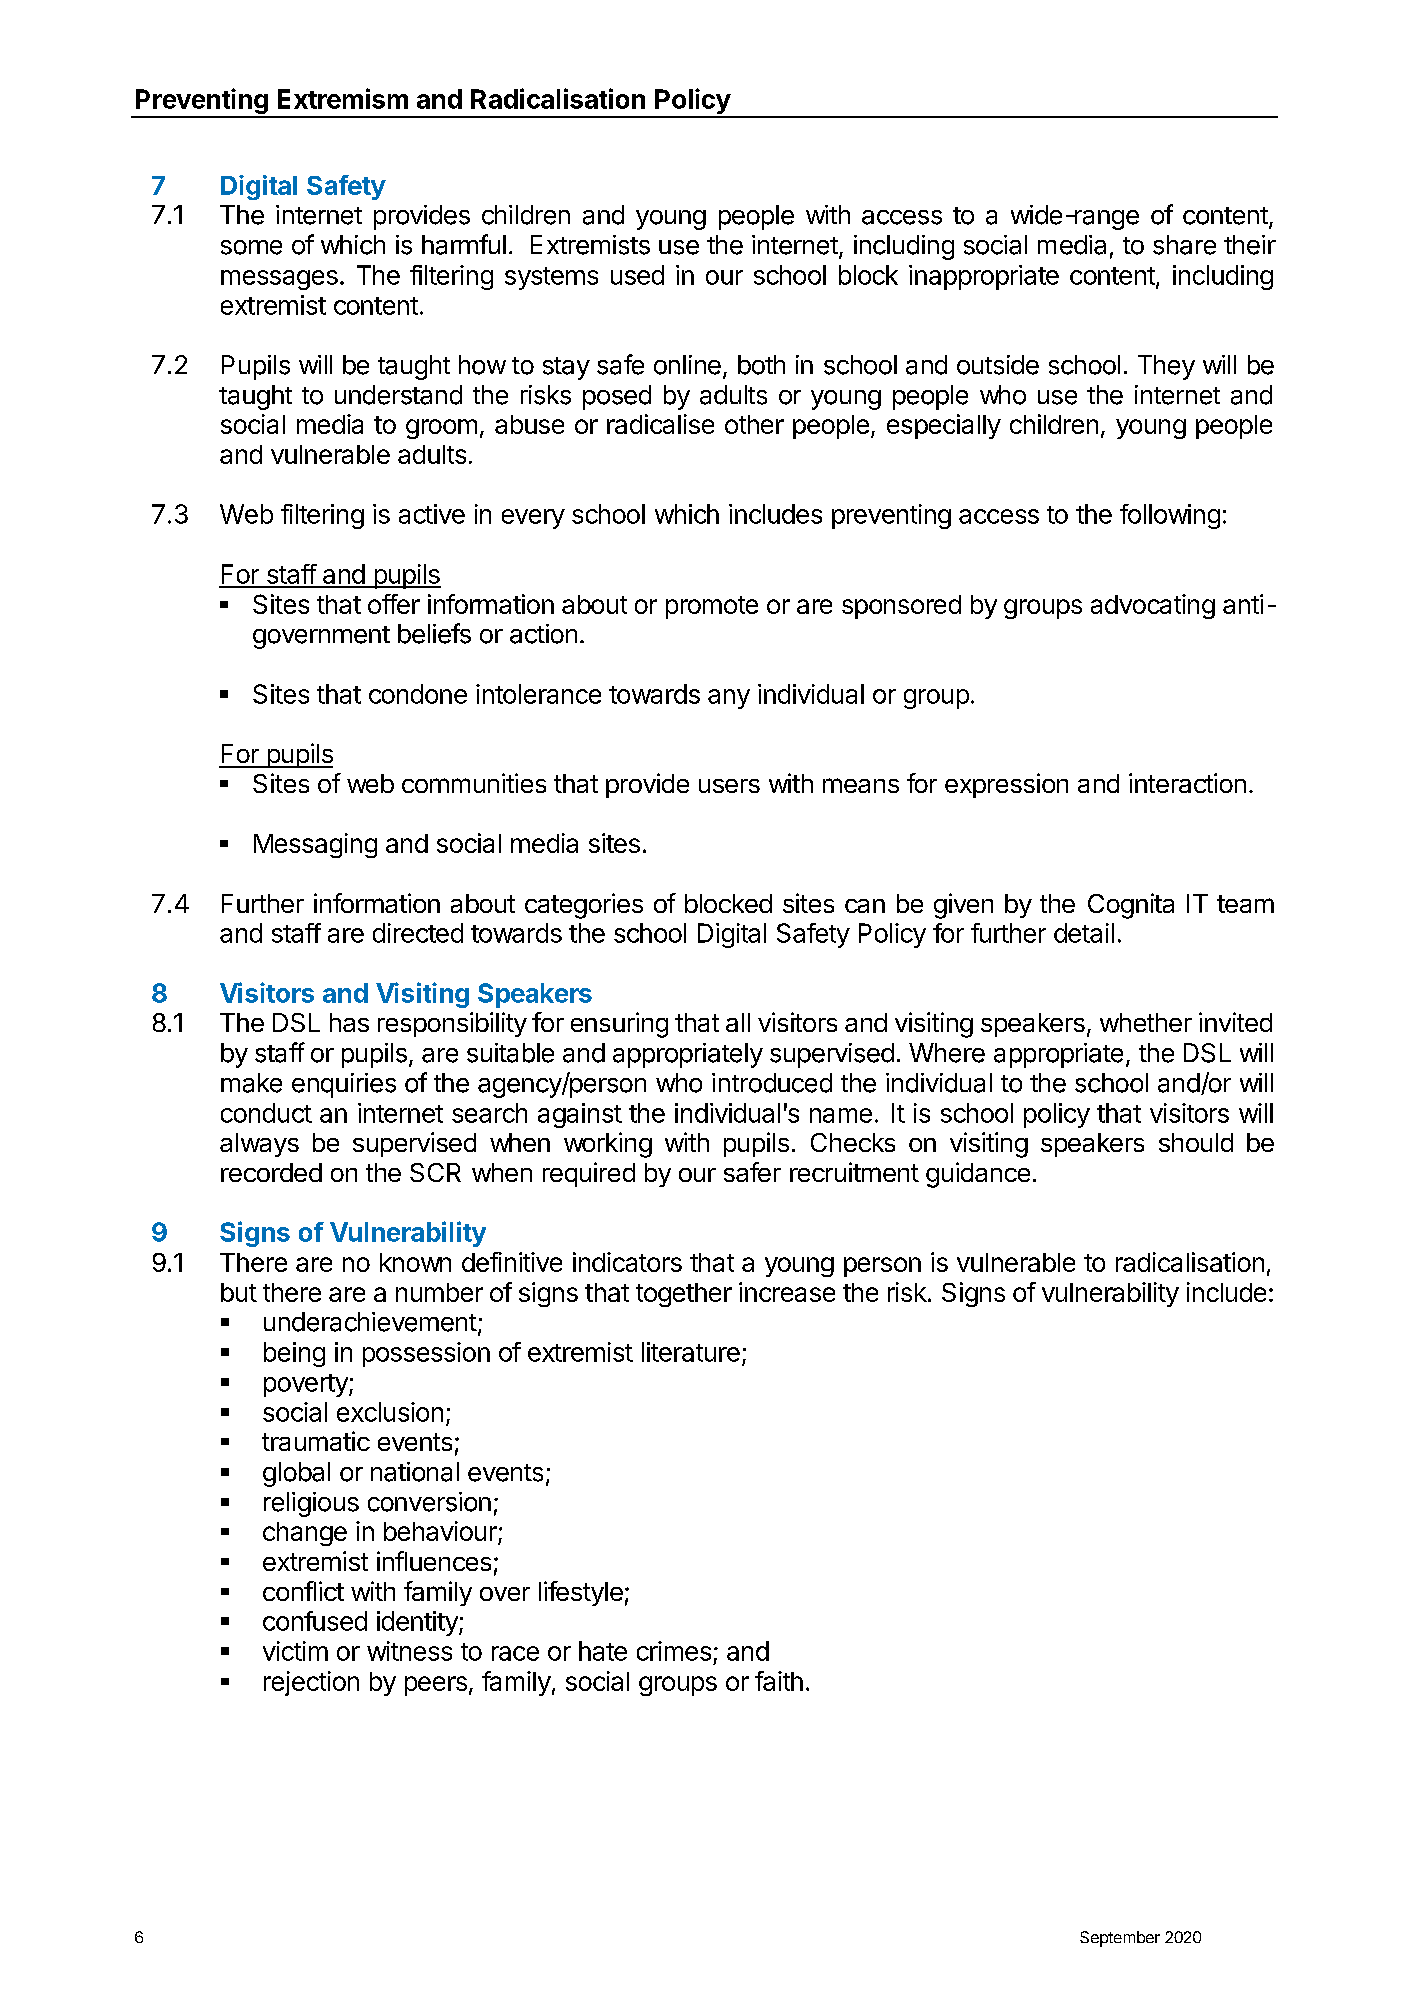  I want to click on literature, so click(691, 1352).
